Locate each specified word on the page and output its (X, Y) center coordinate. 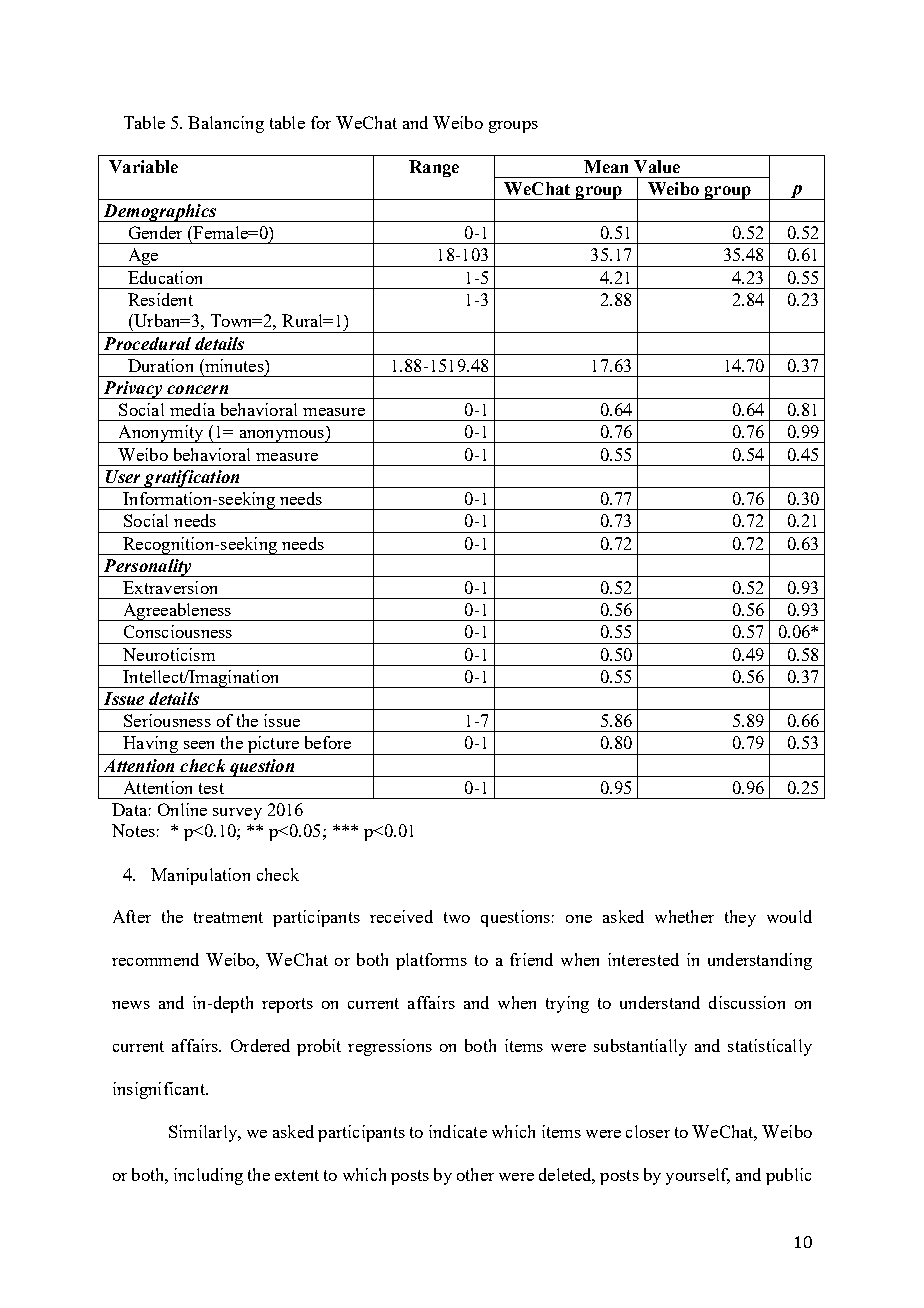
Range (434, 168)
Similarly (204, 1133)
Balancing (226, 124)
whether (684, 916)
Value (657, 166)
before (328, 742)
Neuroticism (169, 654)
